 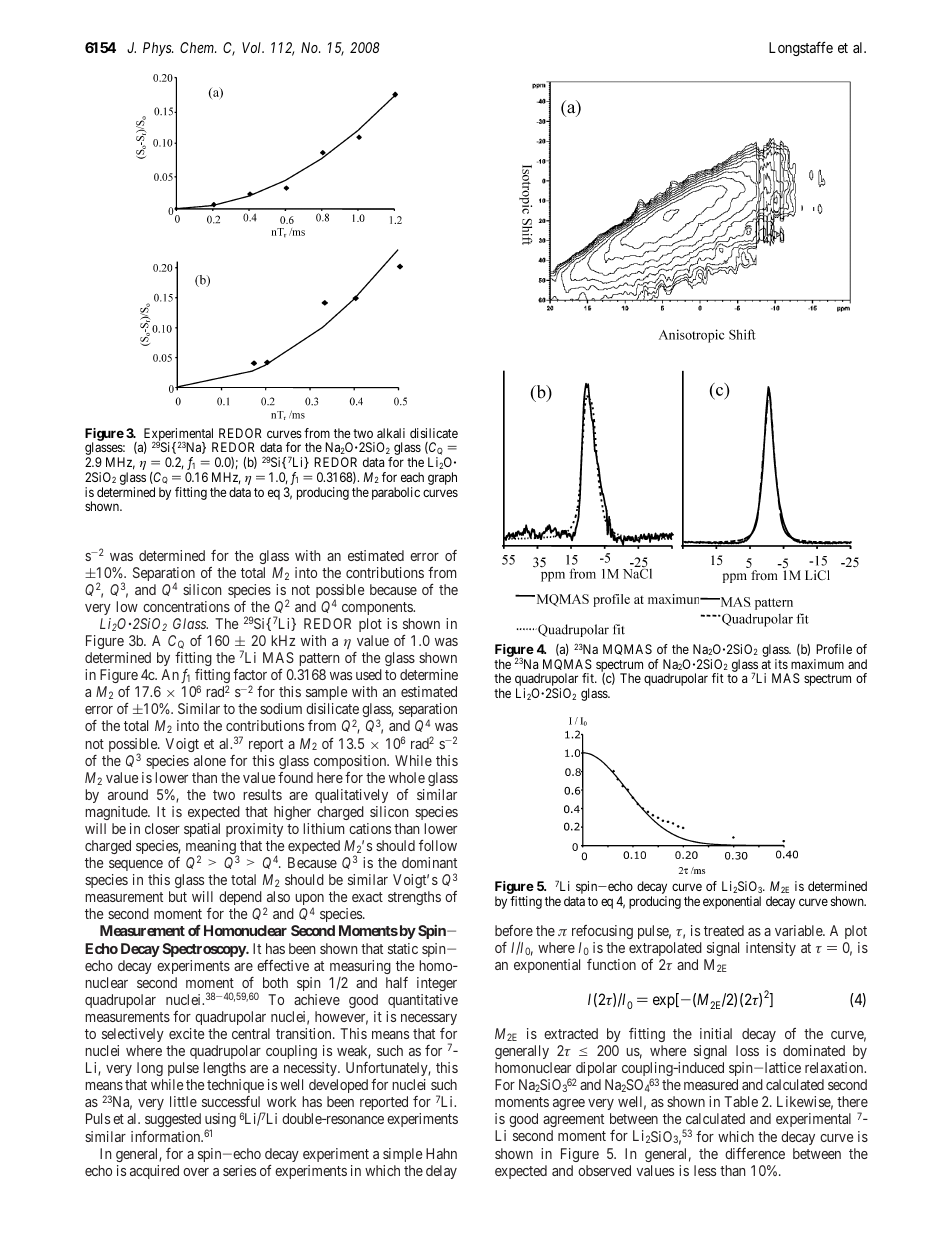 I want to click on Vol, so click(x=253, y=47).
